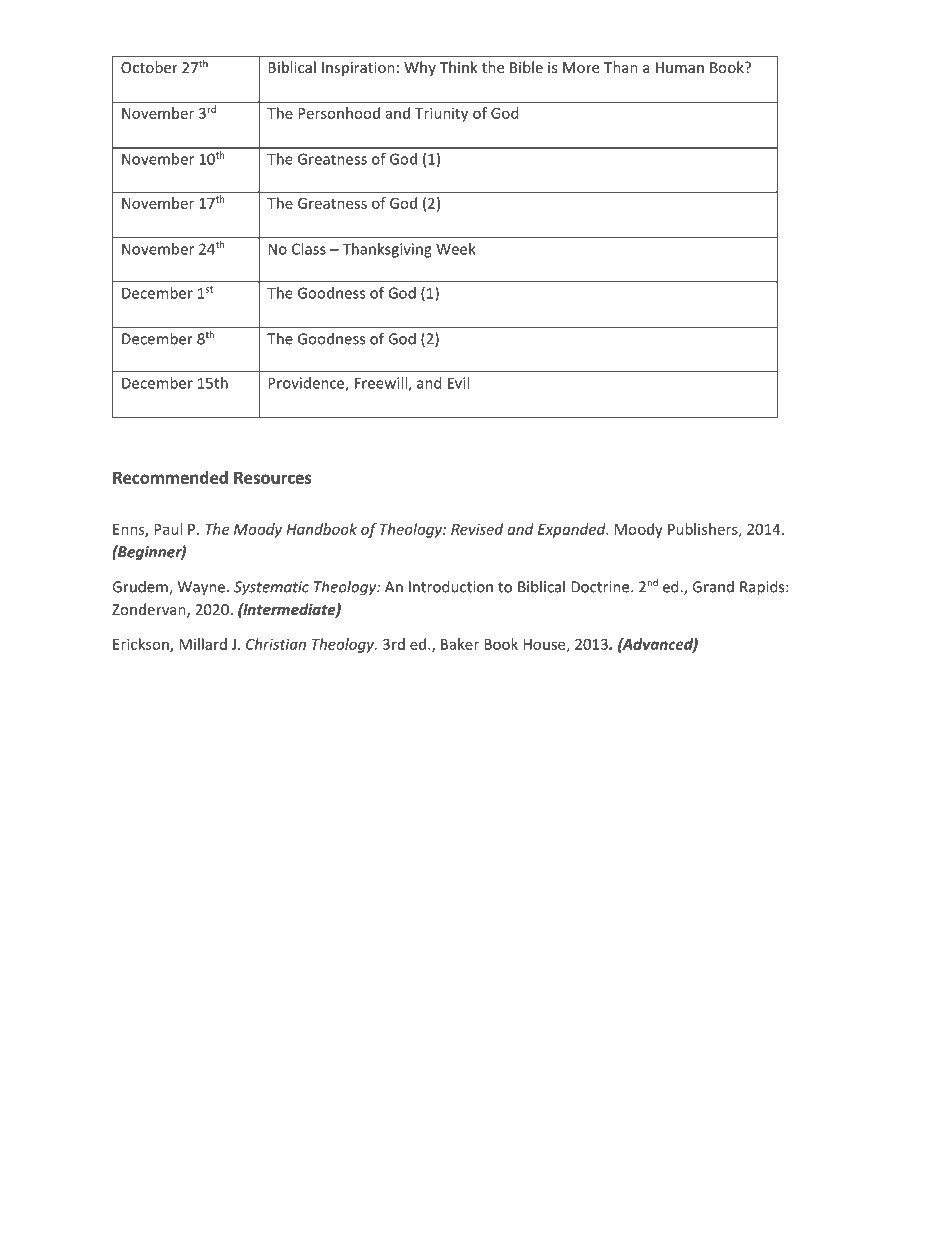  Describe the element at coordinates (680, 67) in the image. I see `Human` at that location.
